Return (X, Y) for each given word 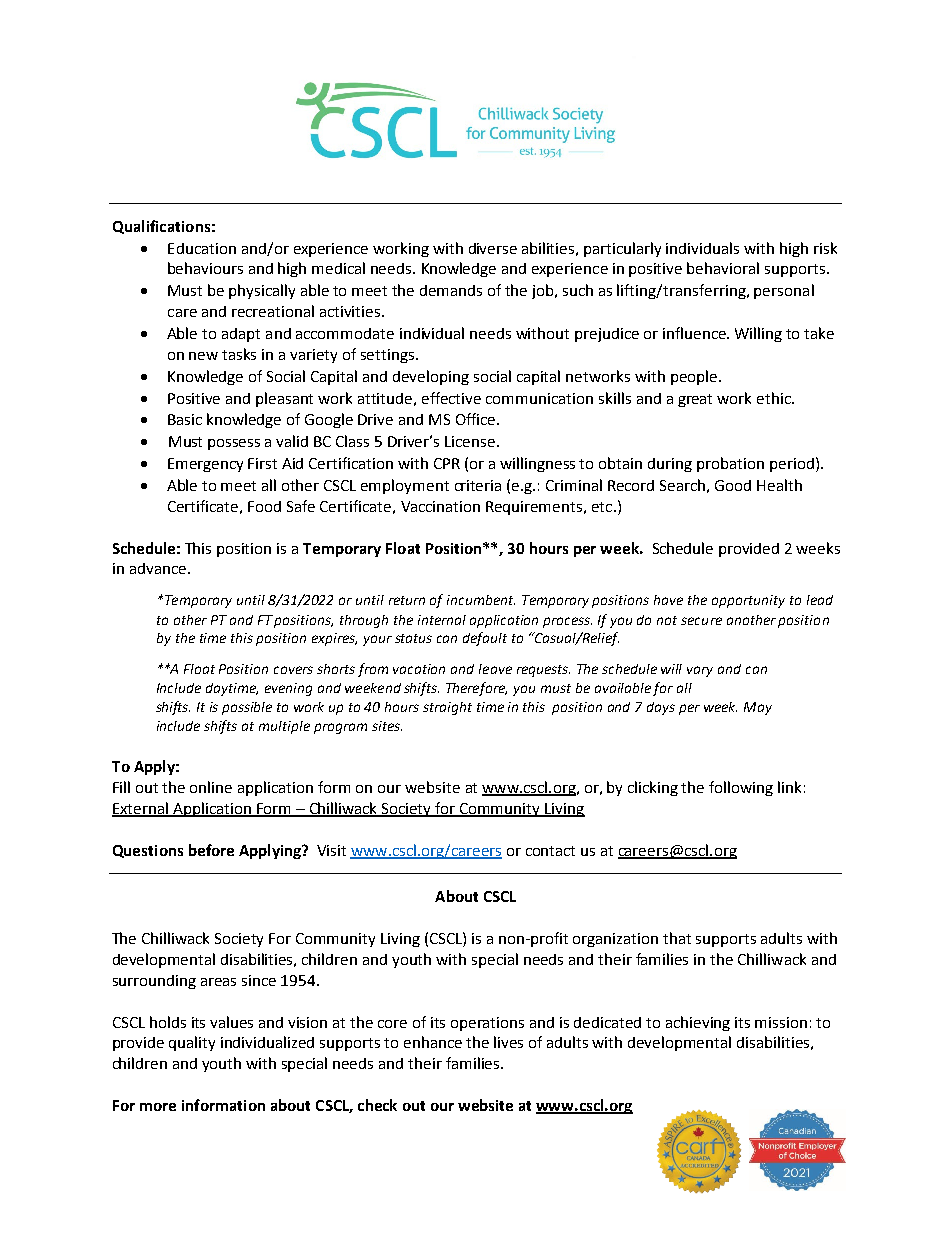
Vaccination (440, 506)
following (741, 788)
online (211, 787)
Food (264, 506)
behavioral (723, 268)
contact (550, 851)
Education (202, 248)
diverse (493, 248)
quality (192, 1043)
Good (733, 485)
